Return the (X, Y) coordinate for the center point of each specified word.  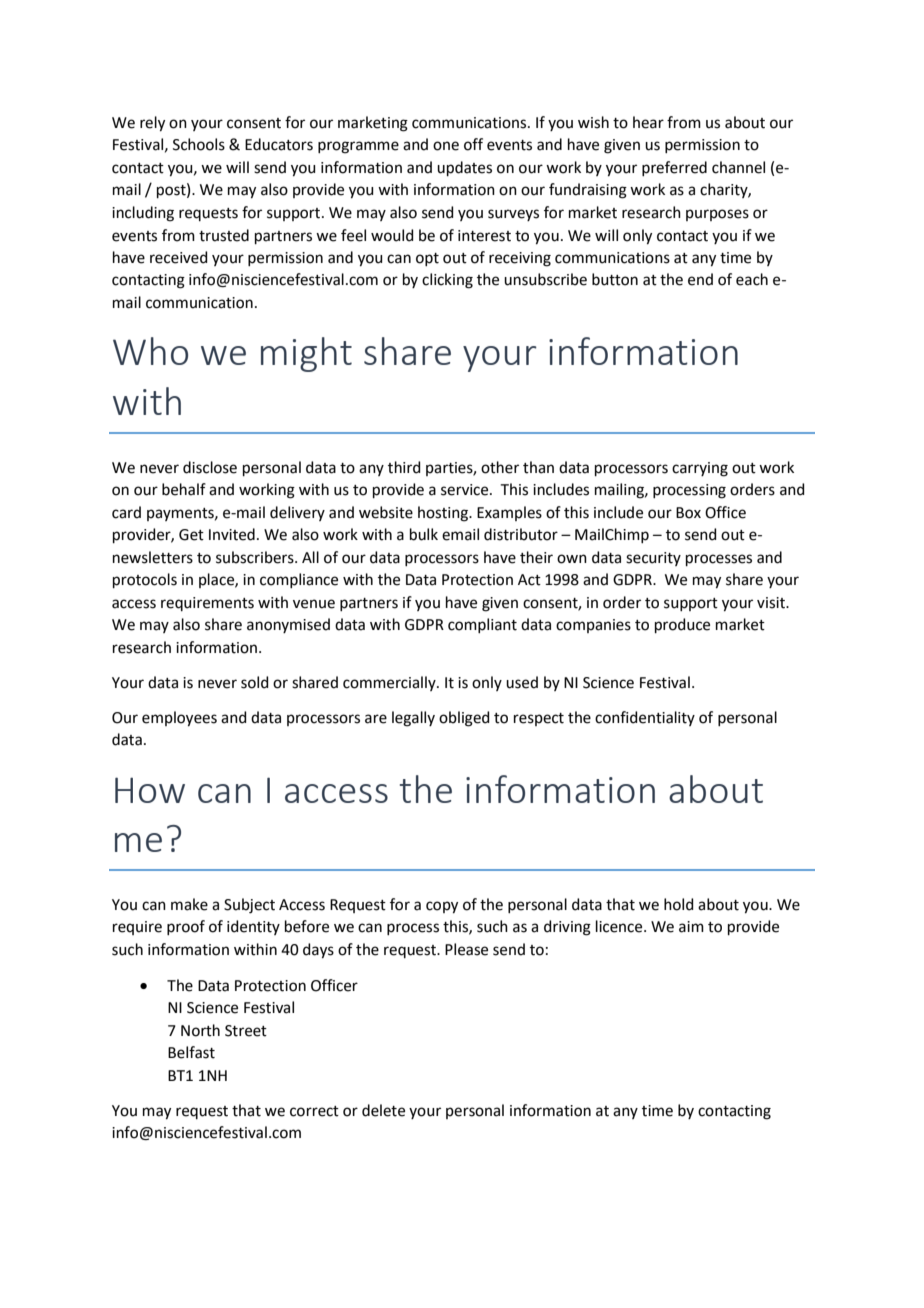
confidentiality (645, 718)
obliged (464, 719)
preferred (674, 168)
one (446, 146)
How (150, 790)
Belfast (191, 1052)
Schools (199, 144)
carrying (700, 469)
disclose (210, 467)
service (466, 490)
